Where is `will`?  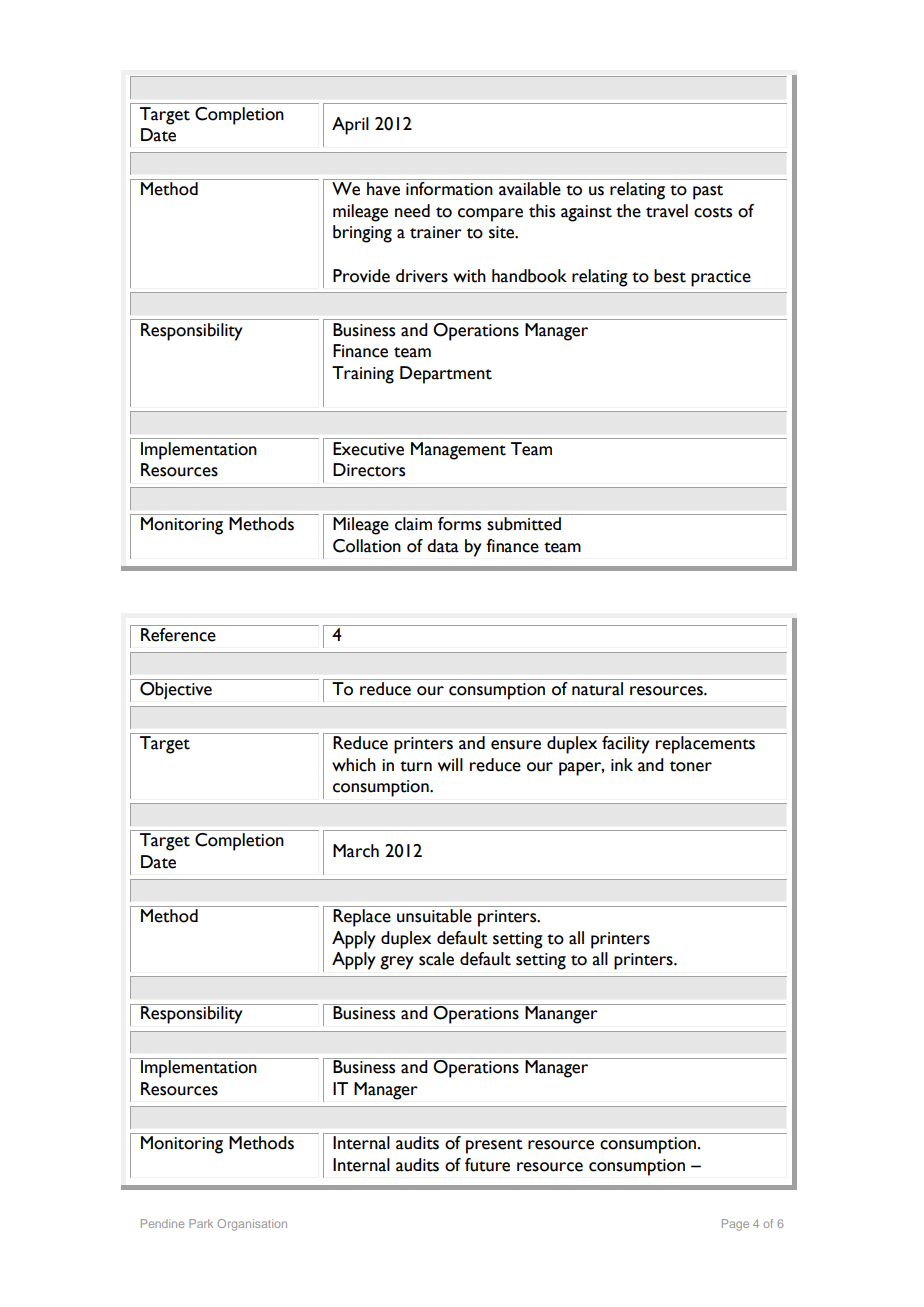
will is located at coordinates (450, 764).
